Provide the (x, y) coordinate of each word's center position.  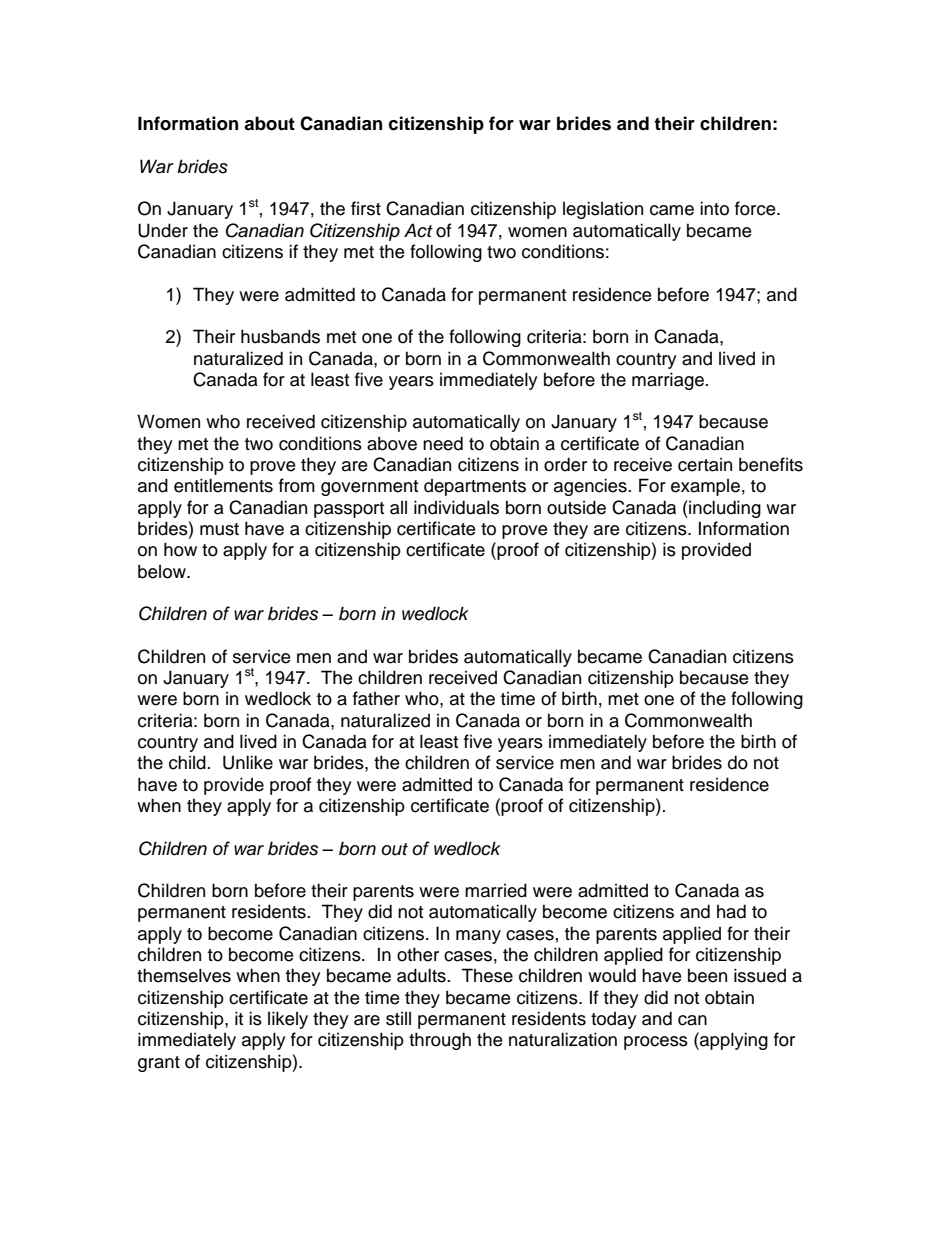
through (440, 1041)
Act (418, 230)
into (714, 208)
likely (288, 1020)
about (269, 123)
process (656, 1043)
